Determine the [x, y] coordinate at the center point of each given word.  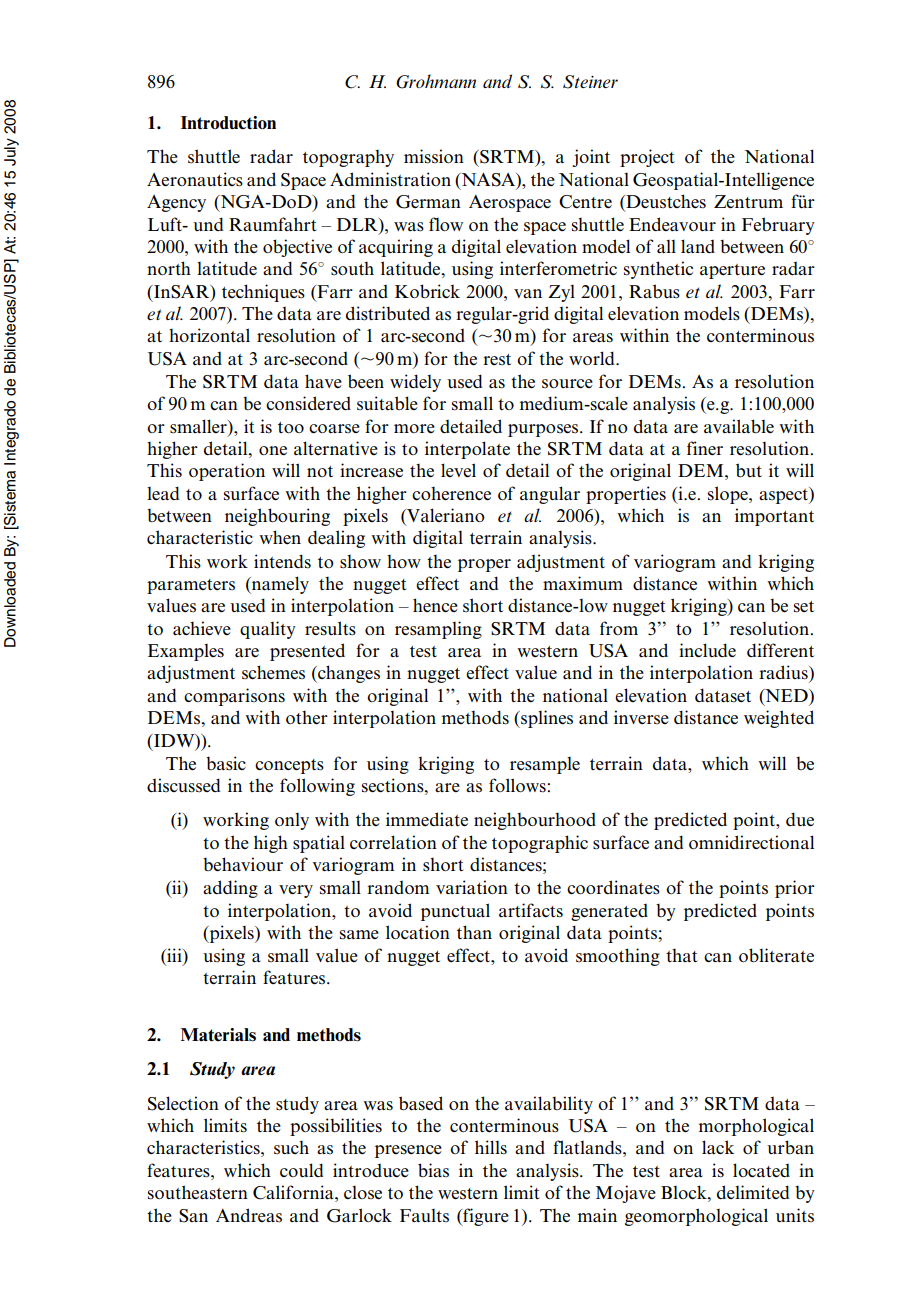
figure [485, 1217]
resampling [438, 630]
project [647, 158]
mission [434, 156]
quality [268, 630]
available [739, 426]
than [474, 932]
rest [497, 359]
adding [230, 889]
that [682, 955]
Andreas [249, 1215]
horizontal [209, 335]
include [707, 650]
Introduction [228, 123]
